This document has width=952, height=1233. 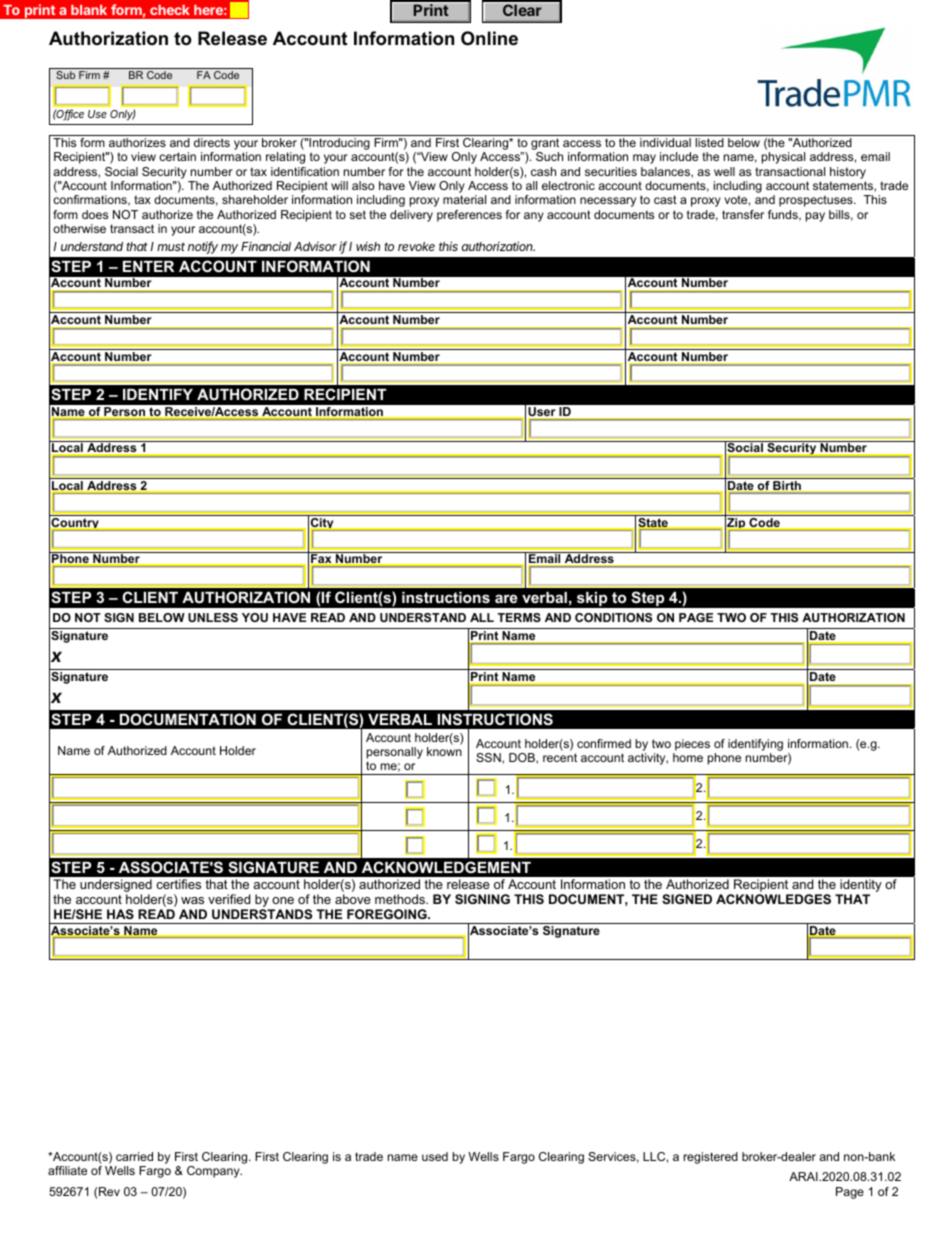 What do you see at coordinates (784, 215) in the document?
I see `funds` at bounding box center [784, 215].
